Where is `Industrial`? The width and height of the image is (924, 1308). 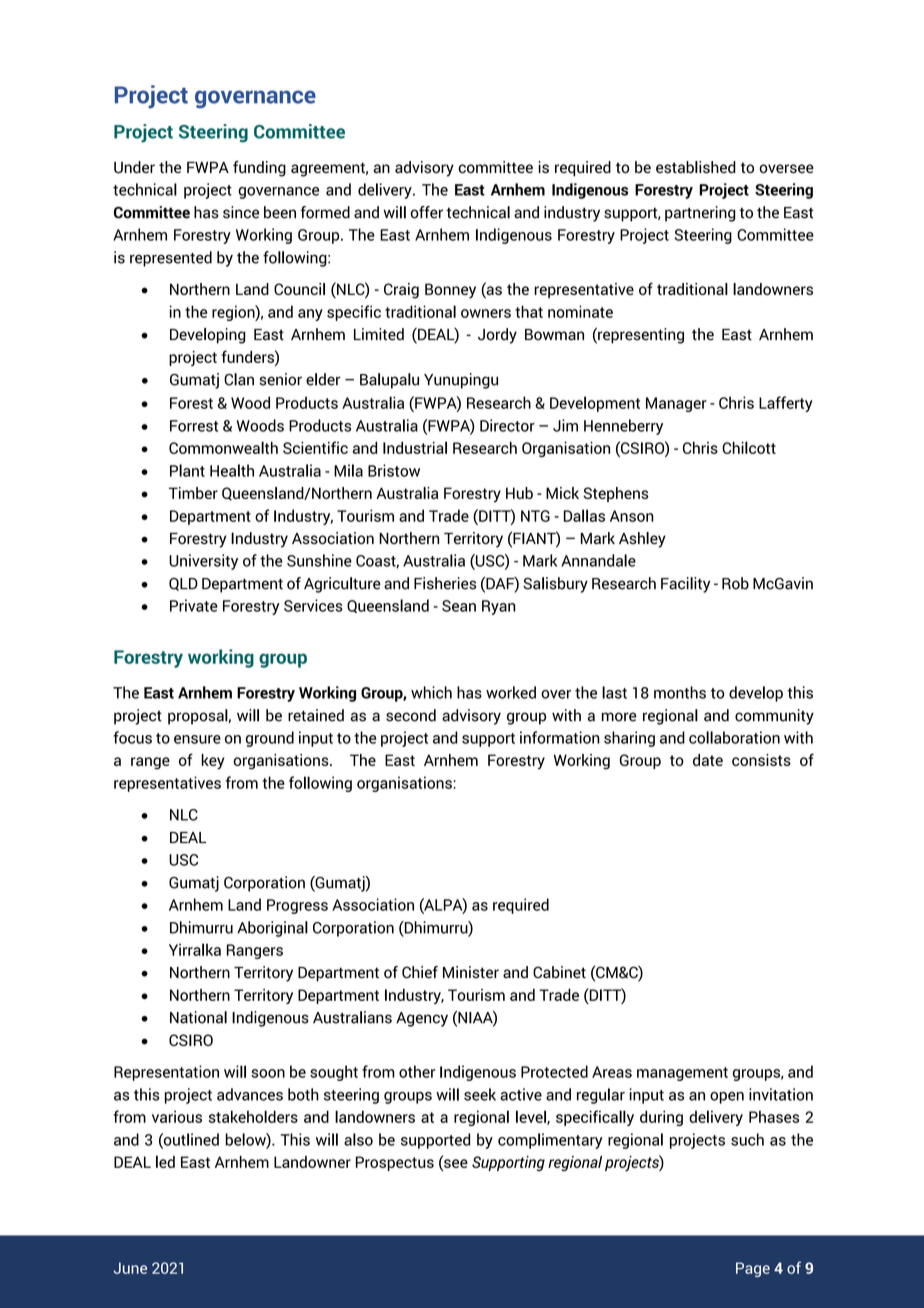
Industrial is located at coordinates (415, 447).
